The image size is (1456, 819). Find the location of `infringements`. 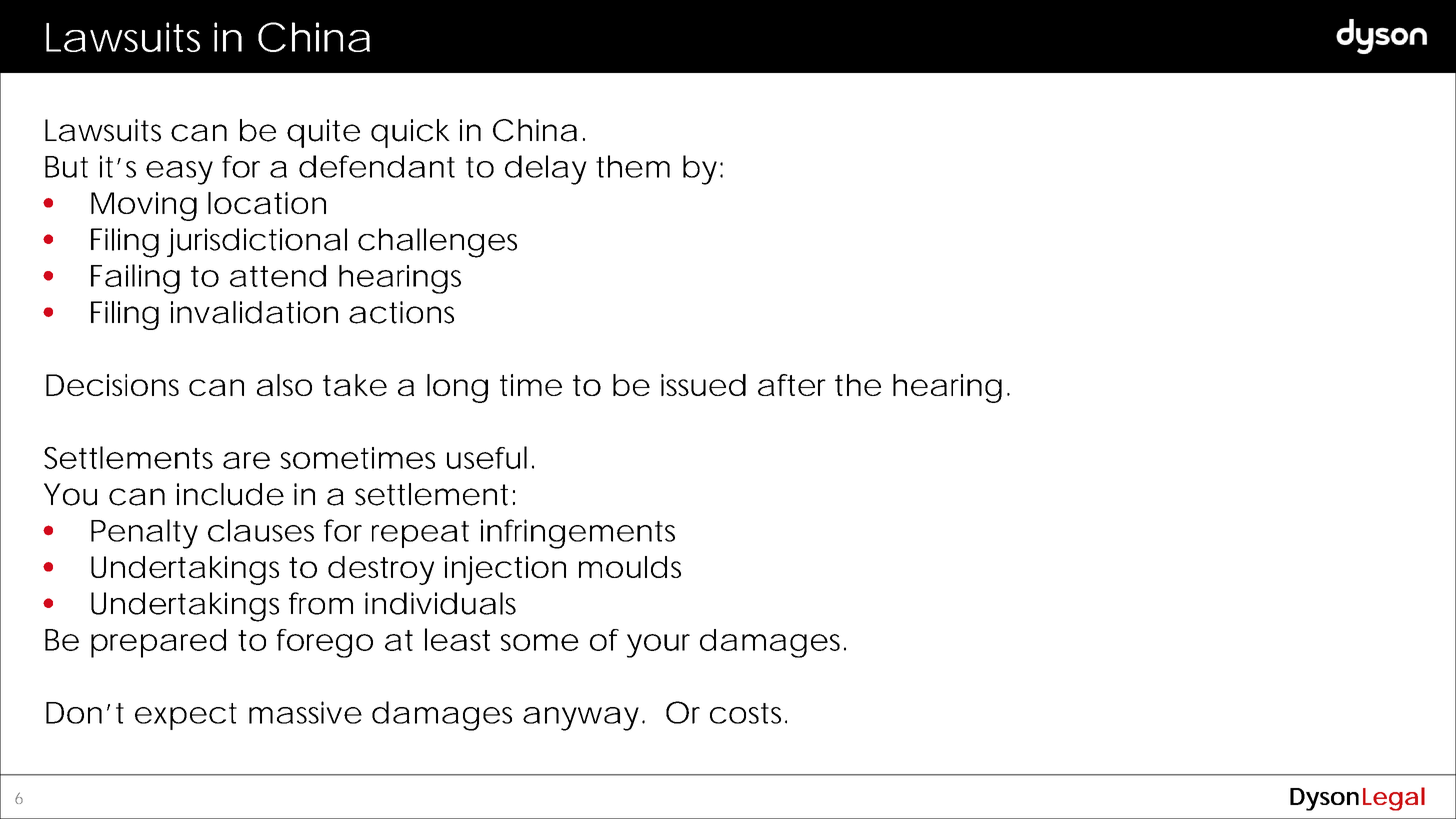

infringements is located at coordinates (578, 534).
